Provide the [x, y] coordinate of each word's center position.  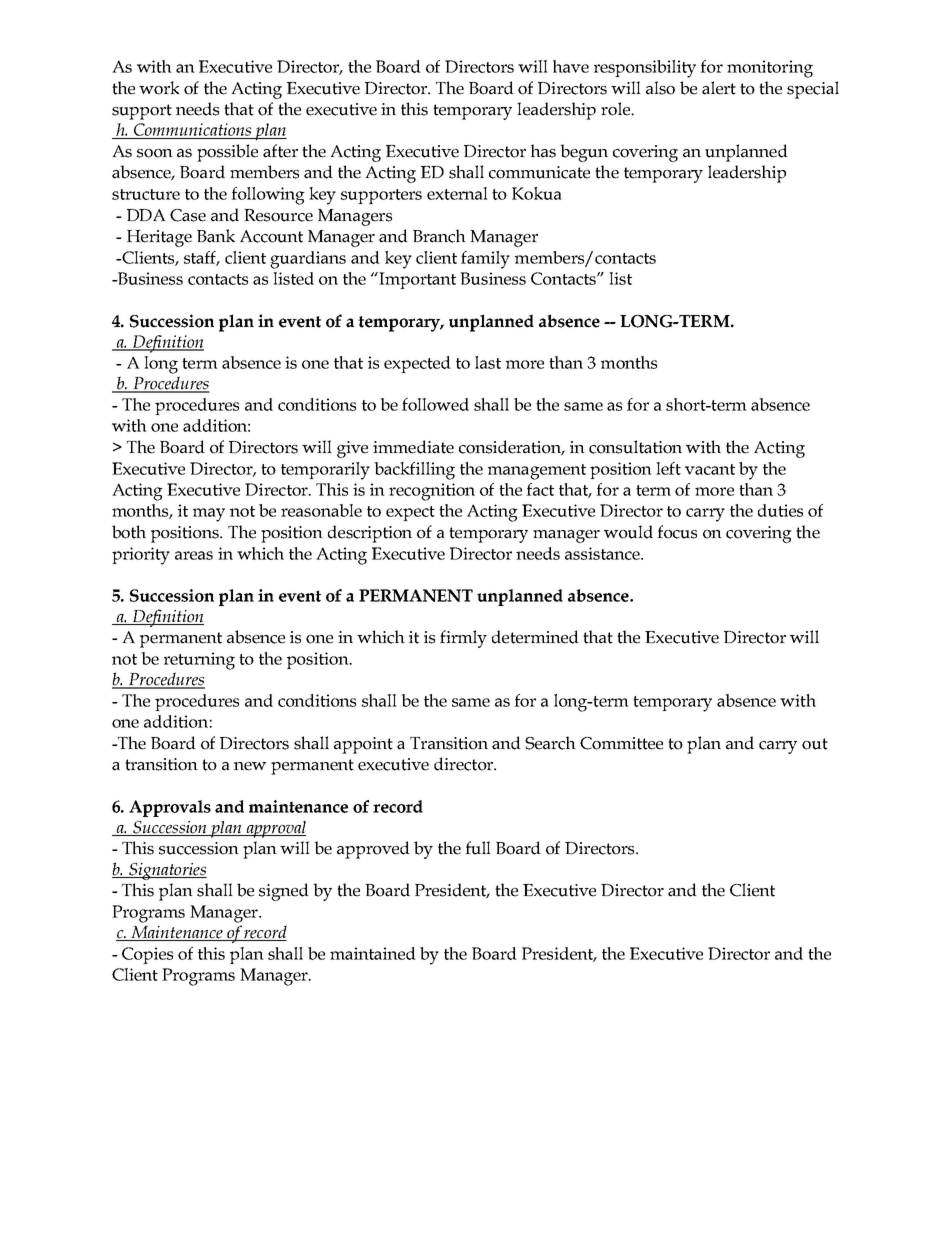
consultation [635, 447]
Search [550, 743]
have [571, 66]
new [250, 766]
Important [417, 280]
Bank [216, 236]
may [209, 515]
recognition [432, 492]
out [815, 744]
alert [719, 88]
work [159, 88]
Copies [147, 955]
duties [780, 510]
